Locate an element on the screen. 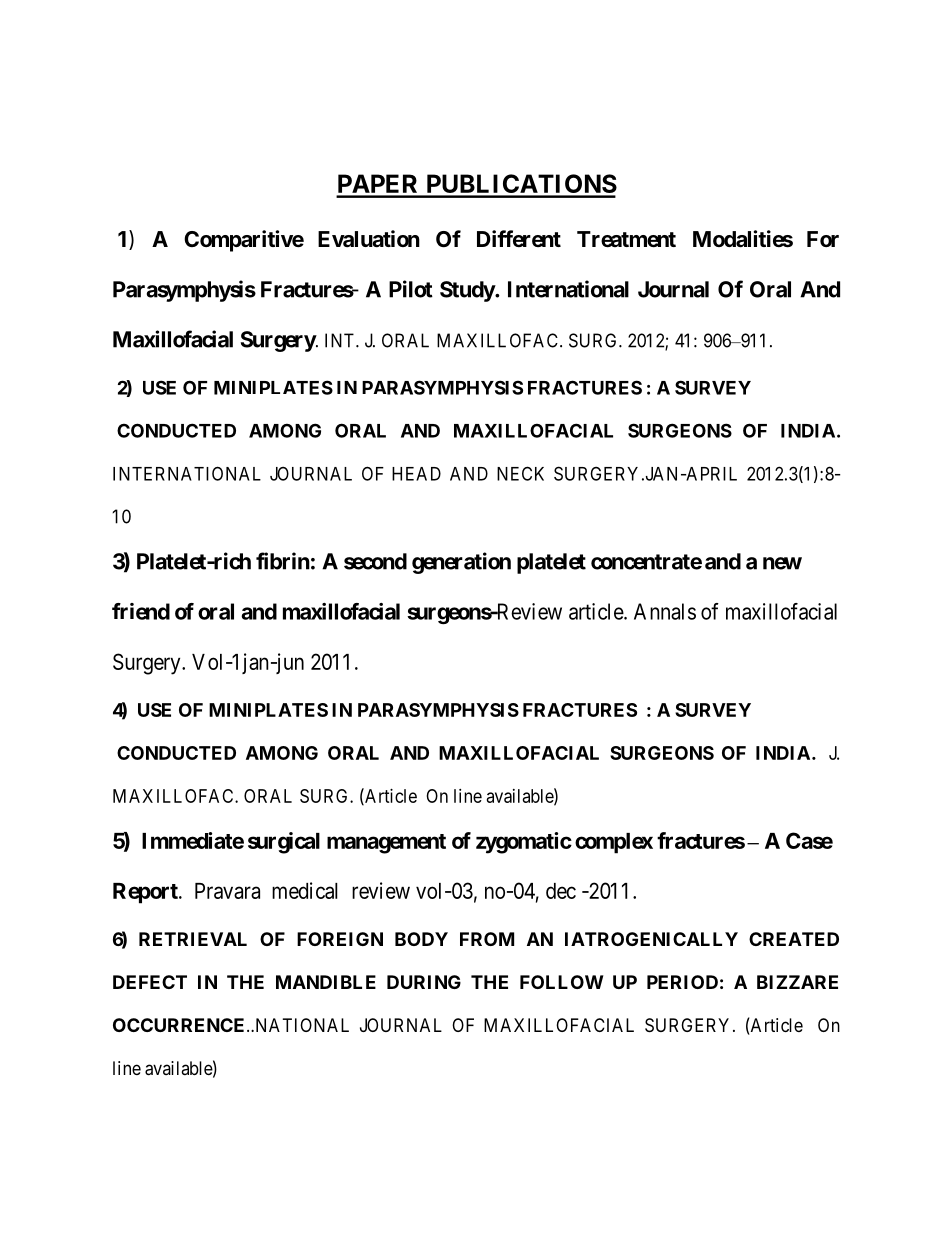 This screenshot has height=1233, width=952. HEAD is located at coordinates (416, 474).
